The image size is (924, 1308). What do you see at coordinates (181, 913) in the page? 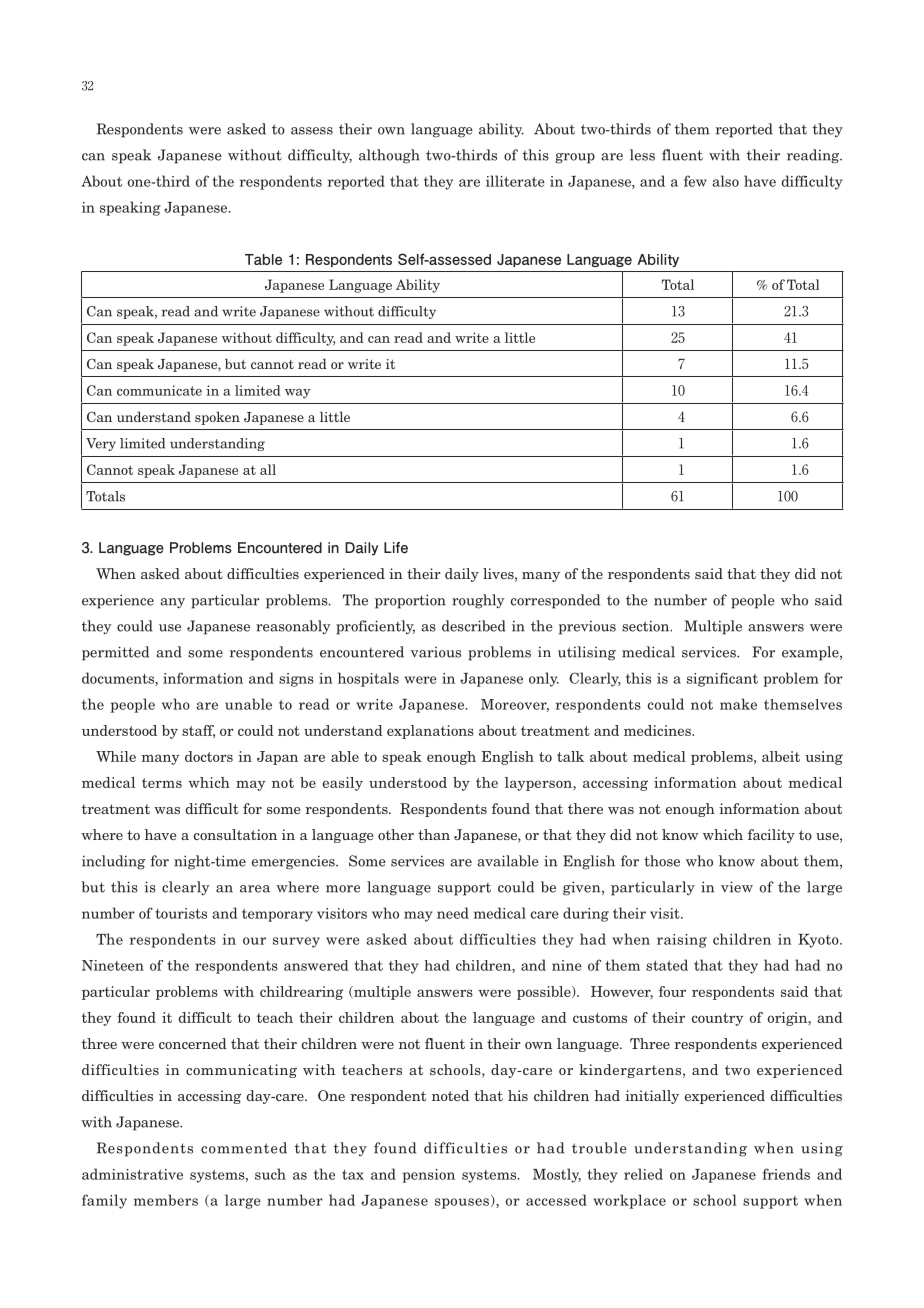
I see `tourists` at bounding box center [181, 913].
